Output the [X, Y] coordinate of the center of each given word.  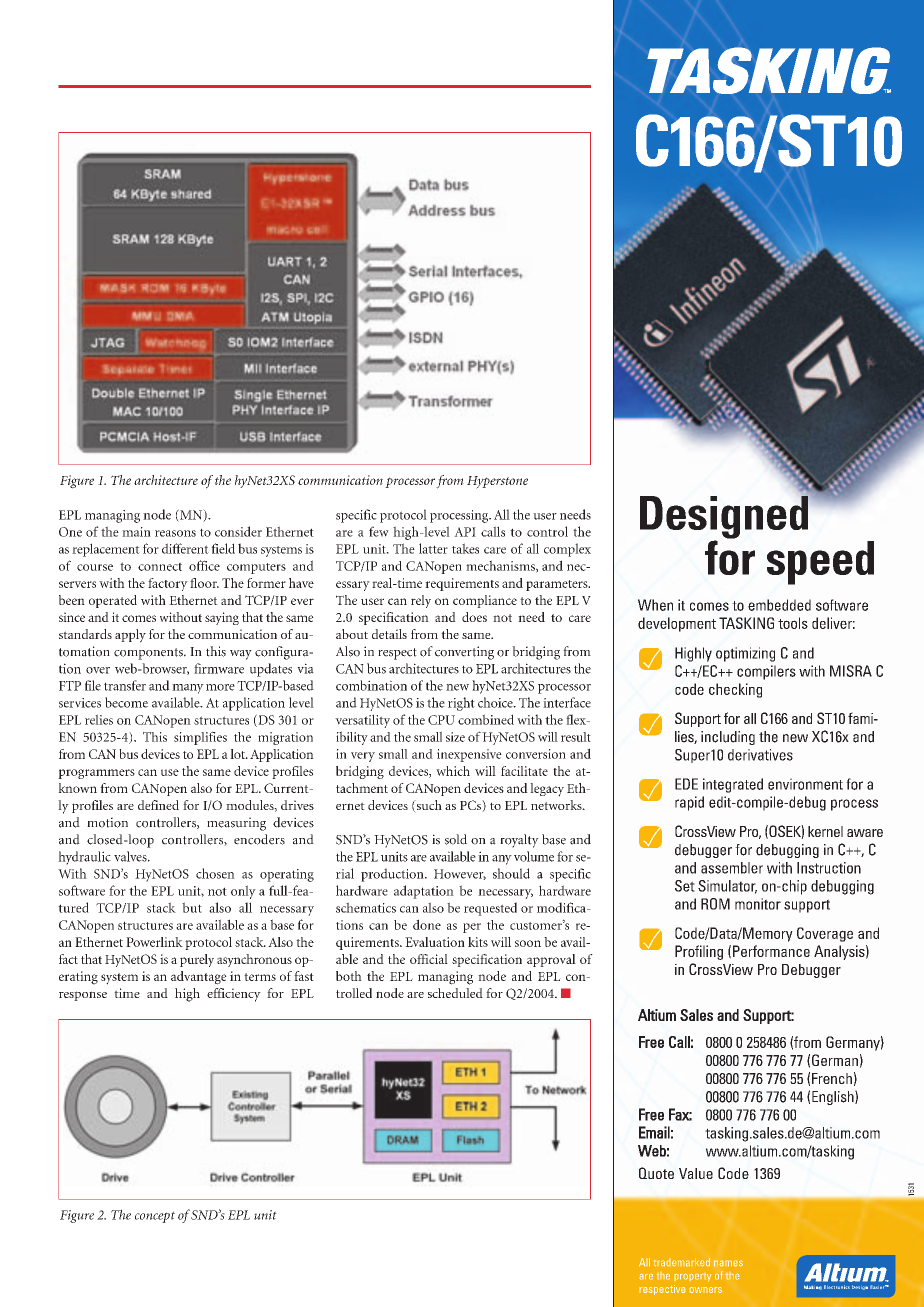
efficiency [234, 995]
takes [465, 548]
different [185, 548]
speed [820, 563]
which [453, 771]
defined [158, 805]
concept [155, 1217]
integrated [733, 785]
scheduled [455, 993]
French [832, 1078]
